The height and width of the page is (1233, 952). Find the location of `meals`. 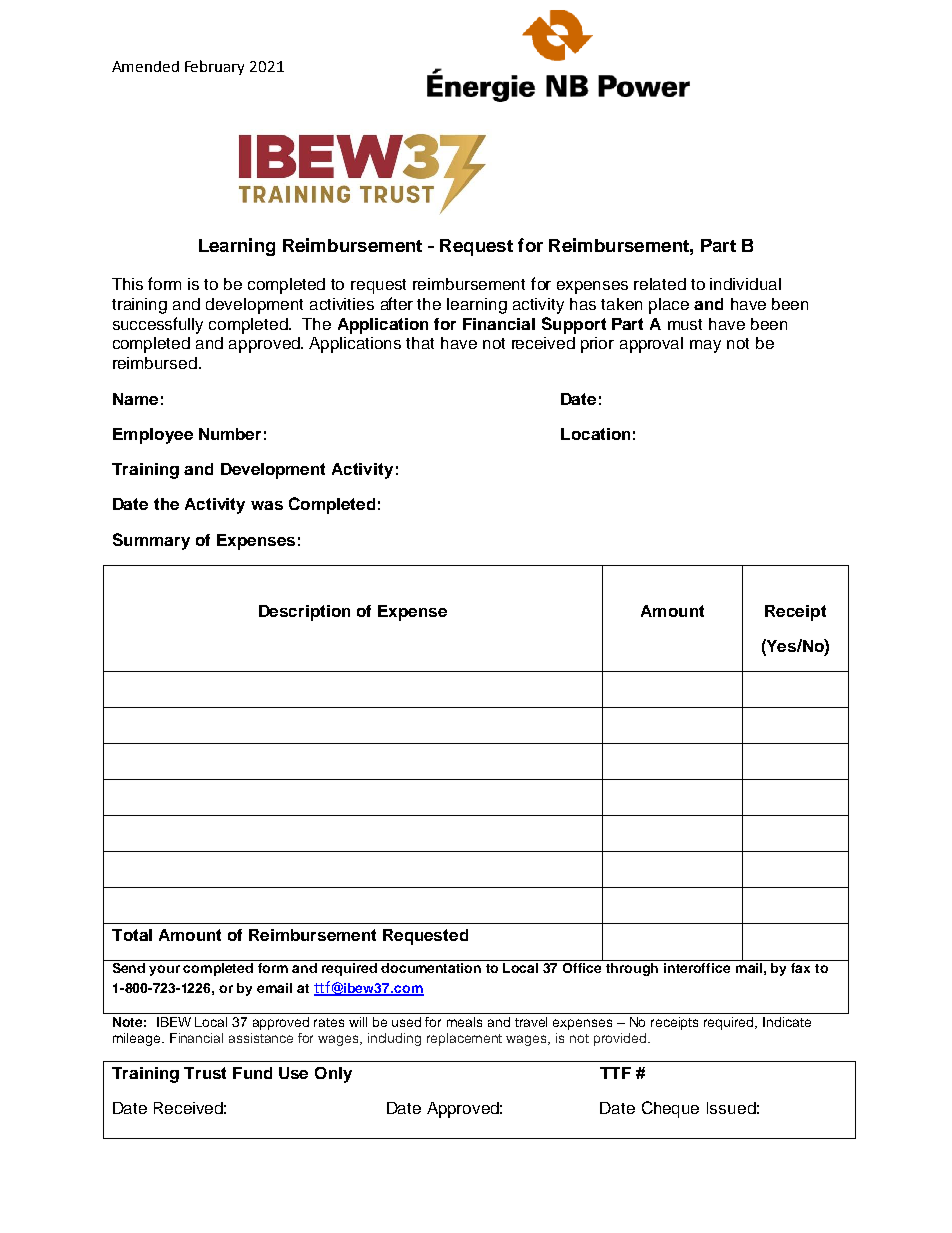

meals is located at coordinates (464, 1022).
